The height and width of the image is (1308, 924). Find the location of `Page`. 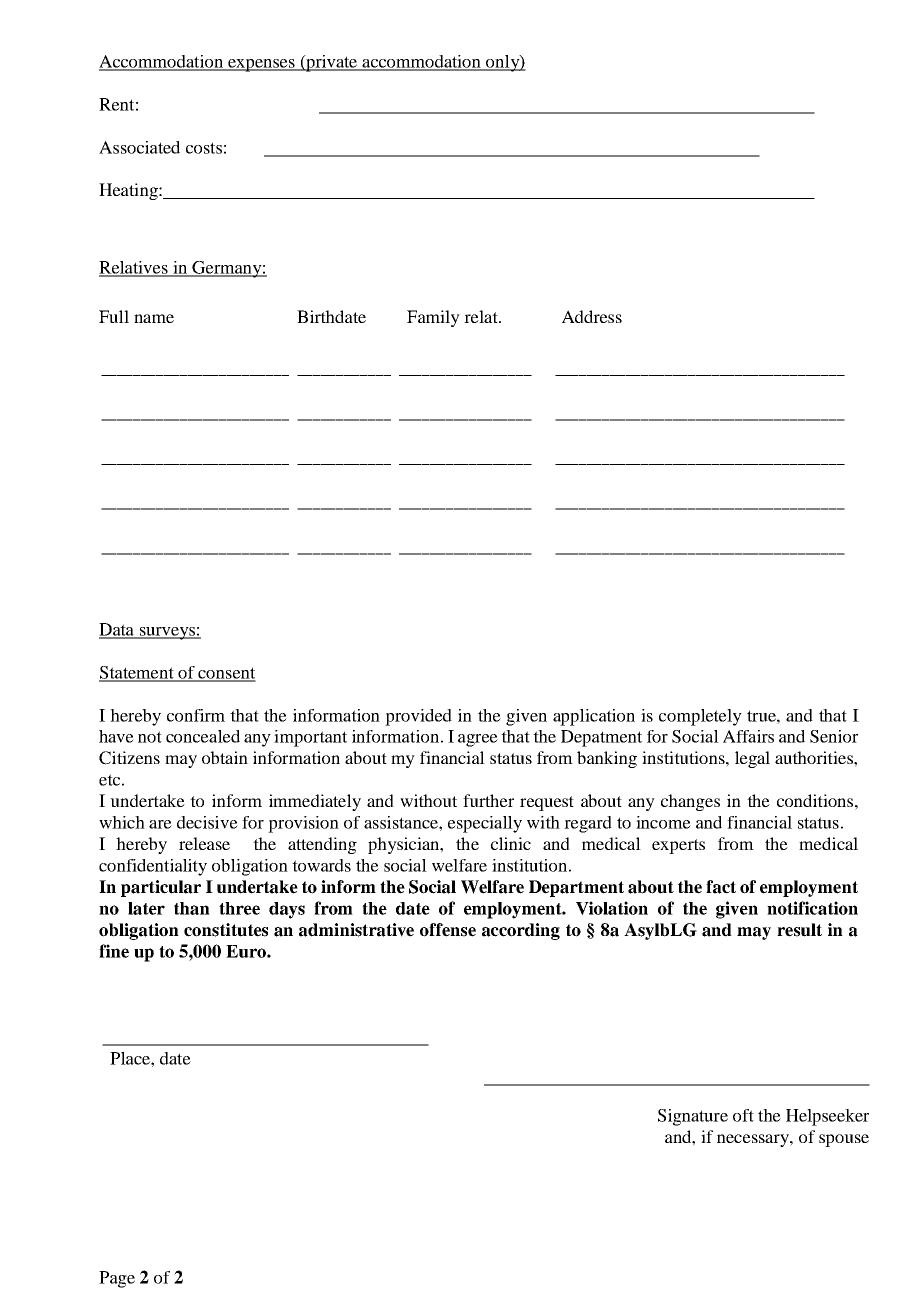

Page is located at coordinates (117, 1279).
